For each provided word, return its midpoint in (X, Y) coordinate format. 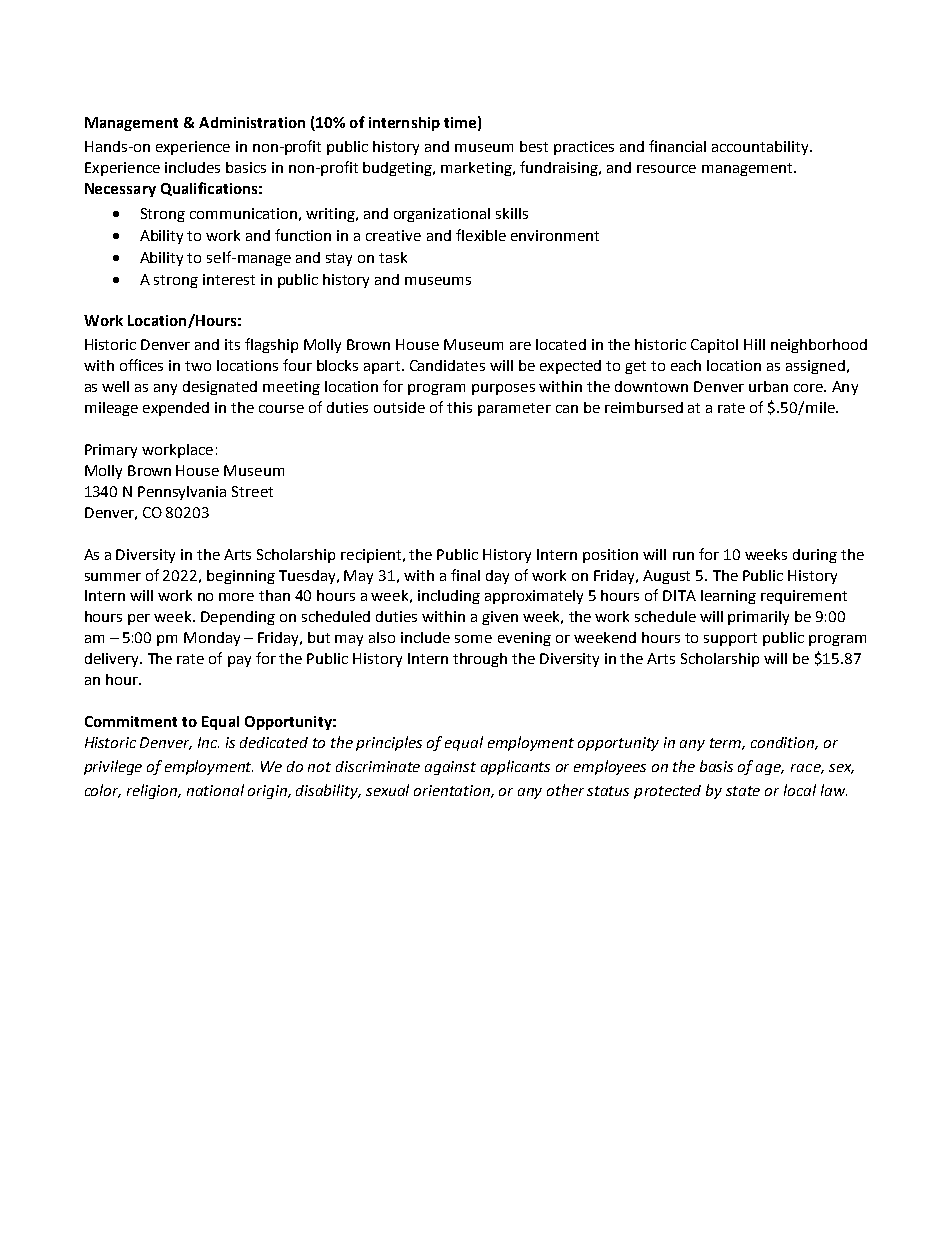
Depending (238, 618)
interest (229, 279)
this (459, 407)
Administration (252, 122)
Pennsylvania (182, 493)
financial (677, 146)
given (500, 618)
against (450, 768)
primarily (758, 618)
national (215, 790)
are (520, 346)
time (460, 122)
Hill (754, 344)
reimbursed (644, 407)
